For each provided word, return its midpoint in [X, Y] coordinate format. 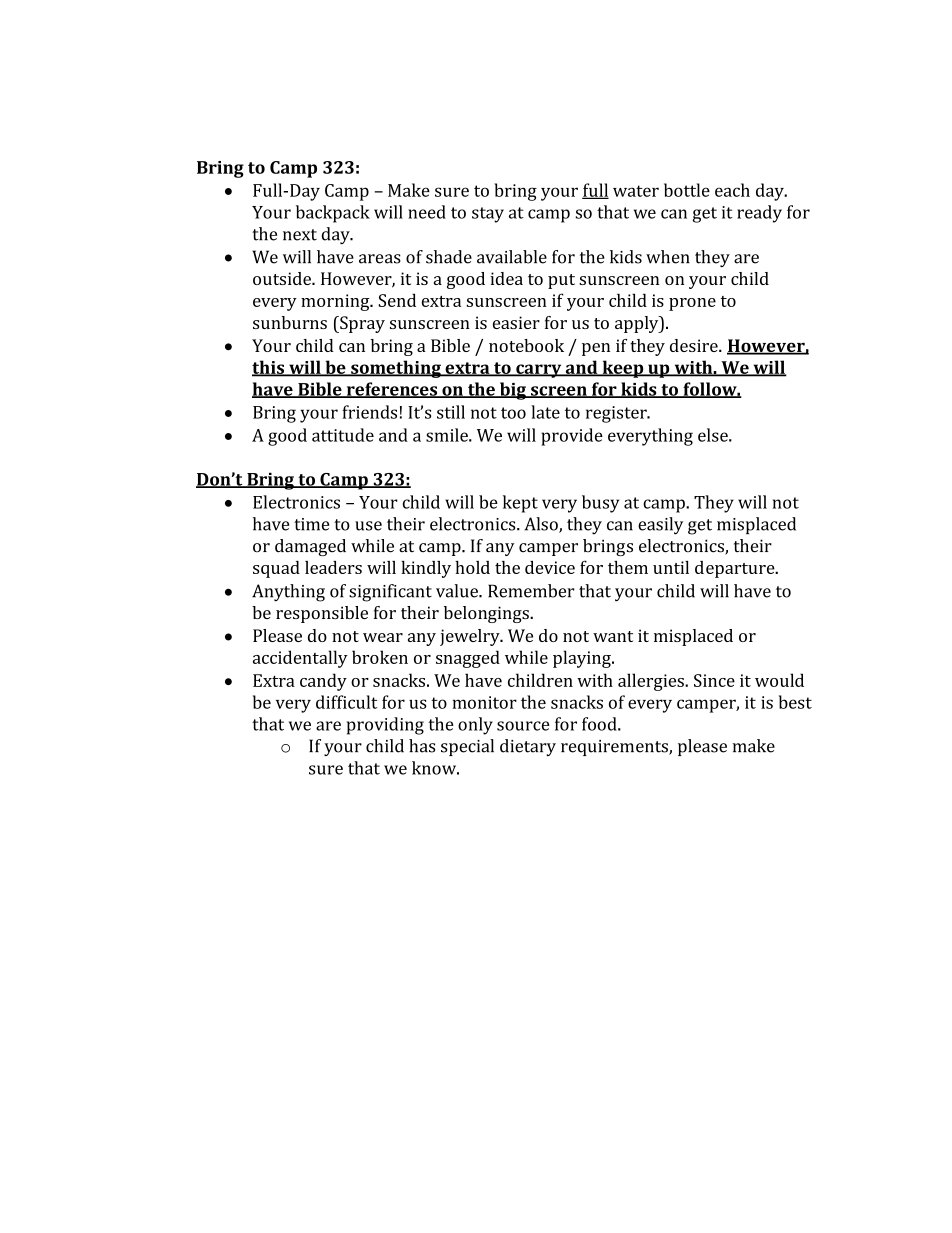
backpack [333, 214]
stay [488, 215]
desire [695, 345]
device [550, 567]
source [523, 726]
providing [385, 726]
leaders [333, 567]
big [513, 391]
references [392, 390]
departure [736, 569]
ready [759, 214]
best [795, 702]
